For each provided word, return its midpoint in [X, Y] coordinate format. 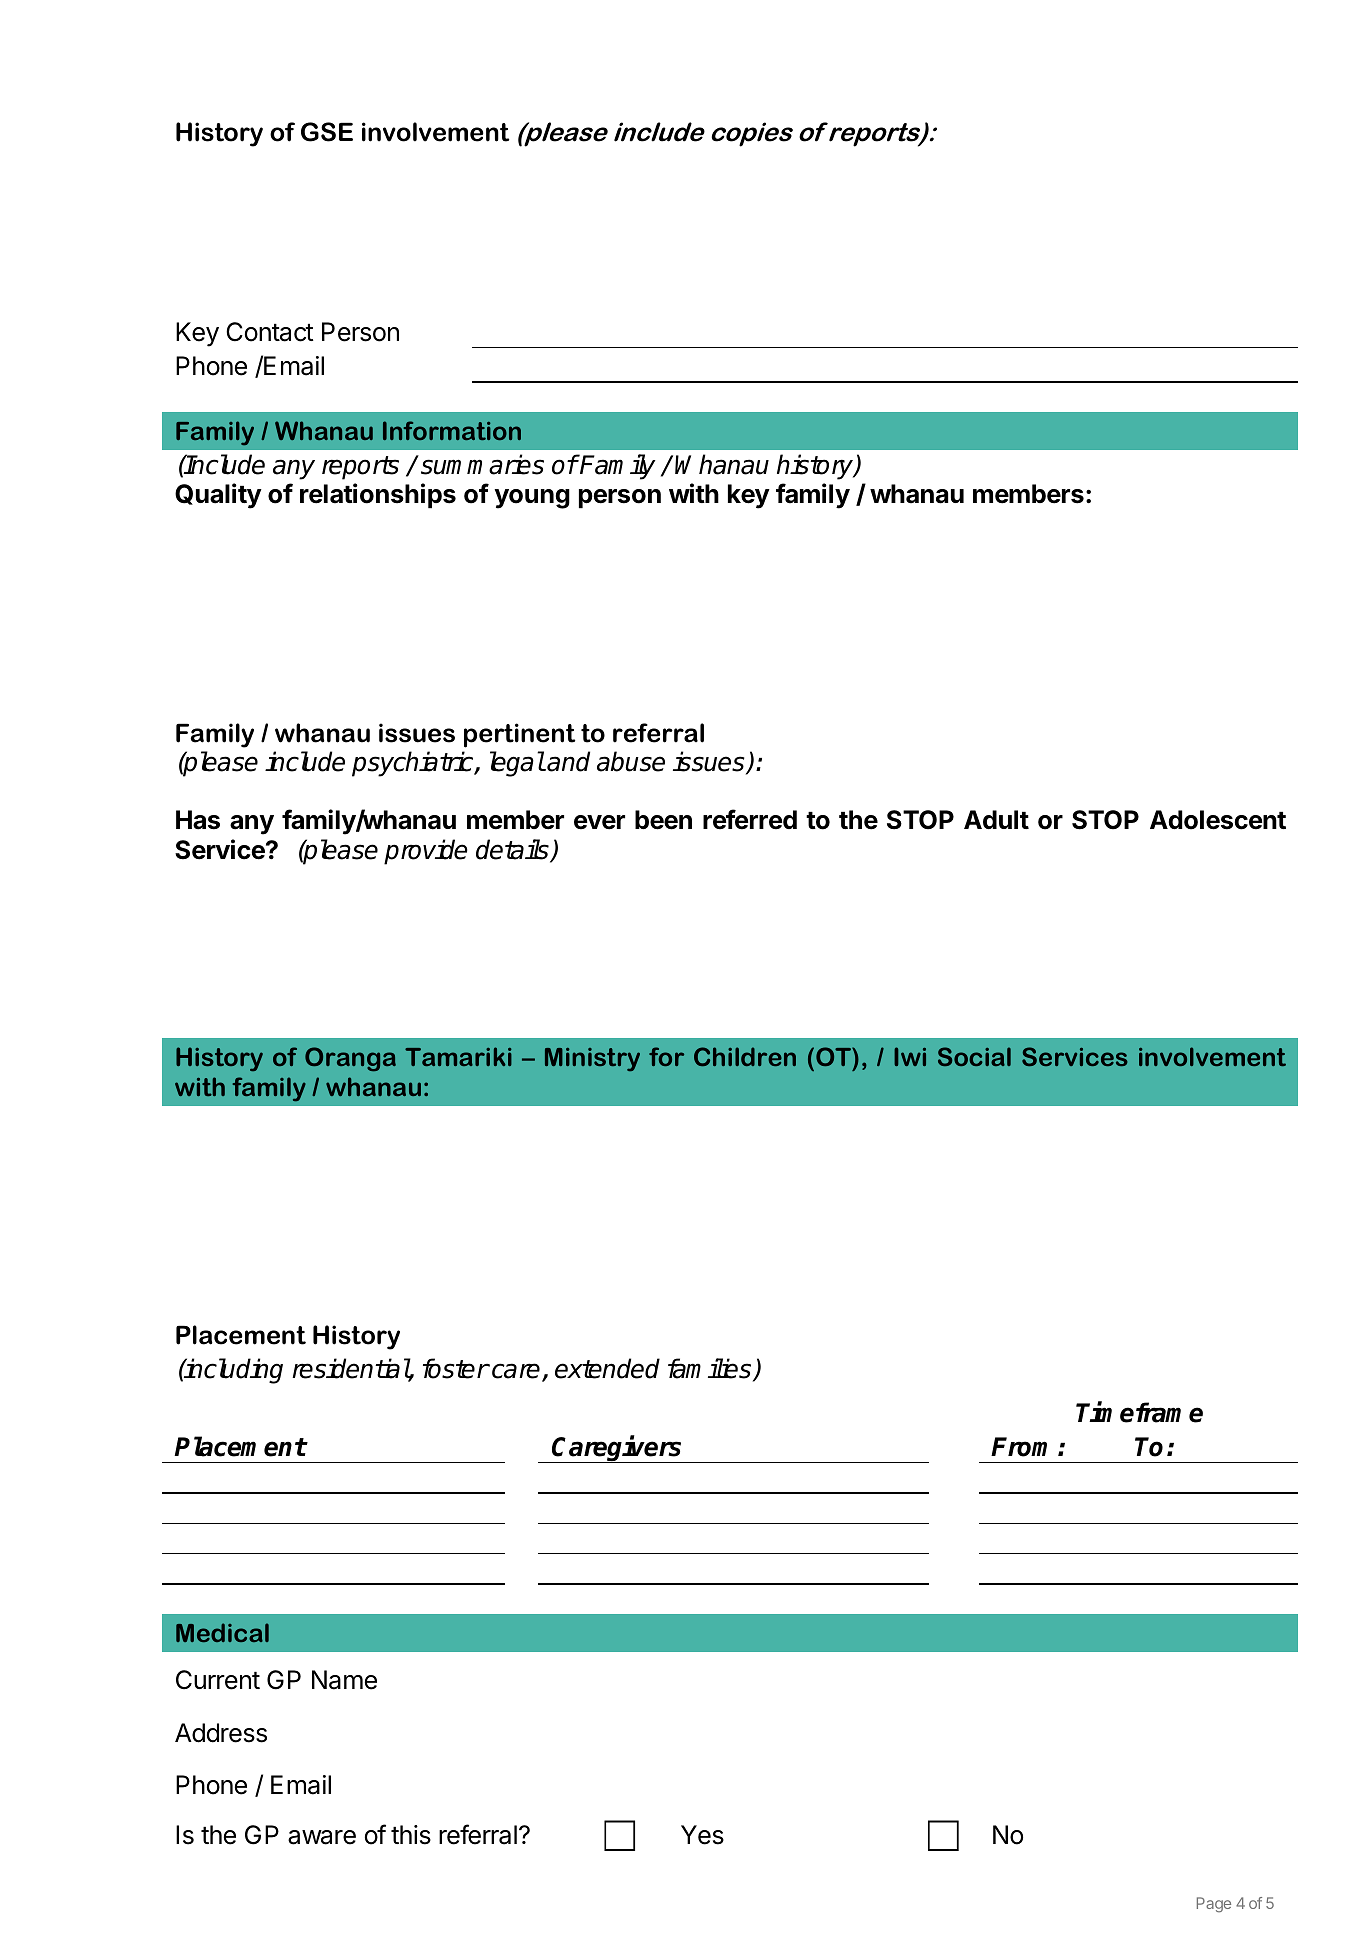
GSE [327, 132]
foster [456, 1368]
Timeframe [1139, 1412]
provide [426, 852]
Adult [996, 819]
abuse [631, 761]
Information [452, 430]
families [711, 1369]
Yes [702, 1835]
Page [1214, 1905]
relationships [378, 496]
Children [745, 1056]
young [532, 499]
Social [974, 1056]
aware [322, 1837]
